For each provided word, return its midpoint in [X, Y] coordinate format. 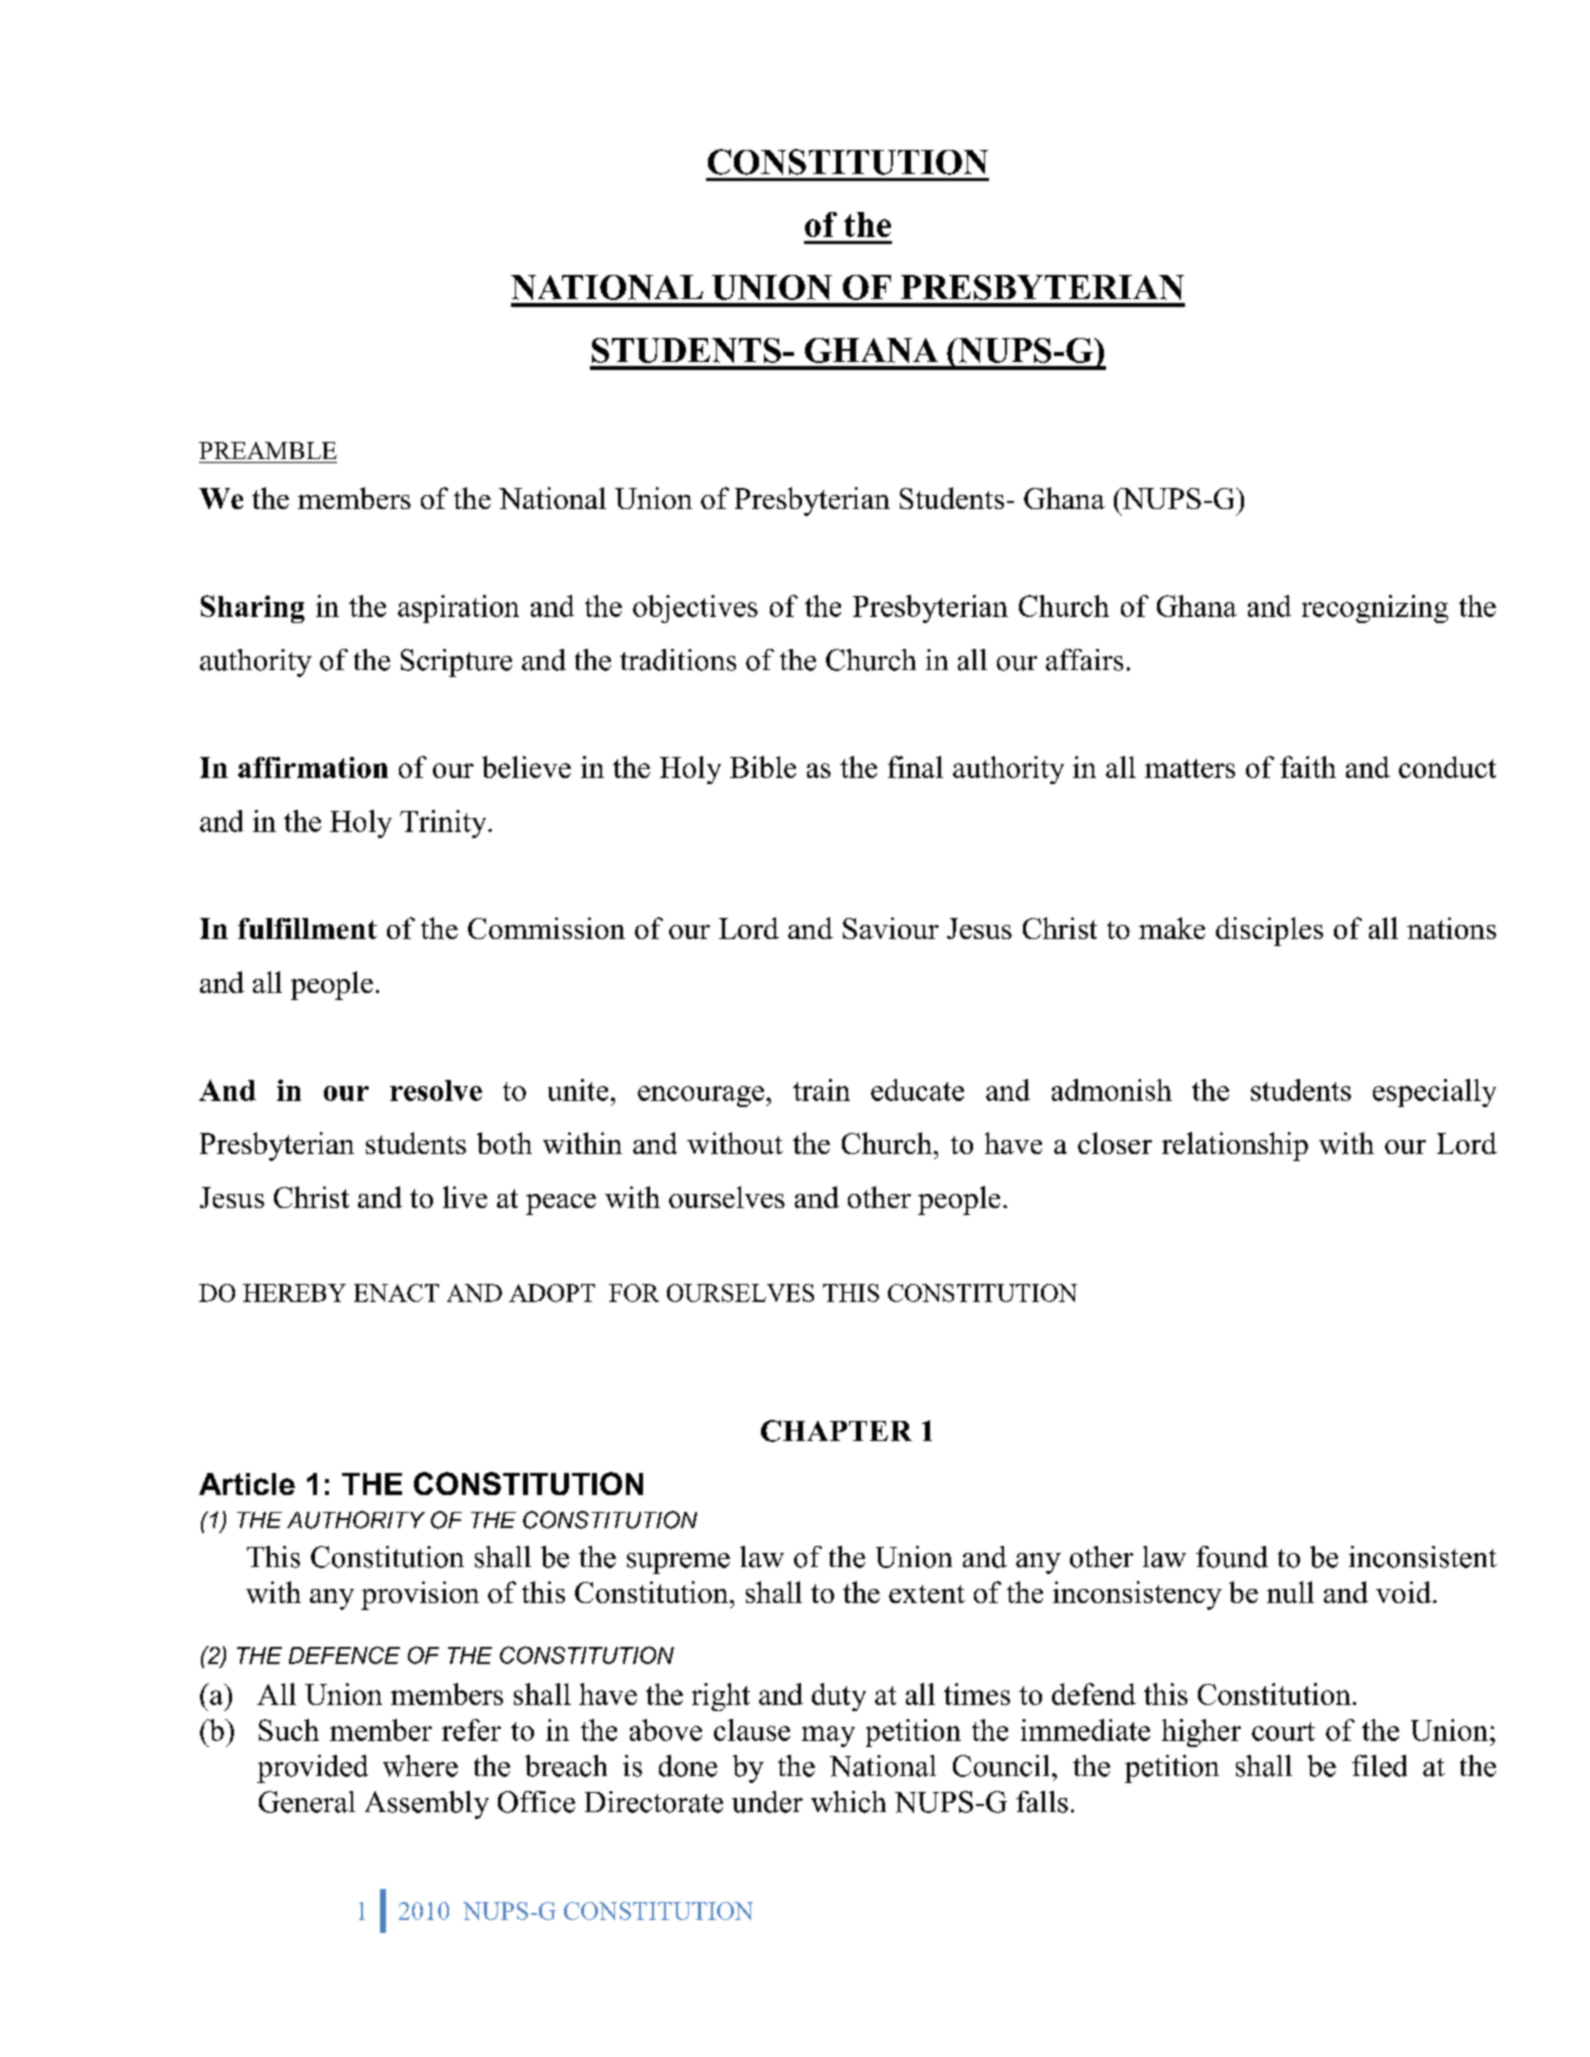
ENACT [396, 1293]
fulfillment [307, 928]
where [420, 1766]
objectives [695, 609]
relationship [1235, 1146]
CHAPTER [836, 1431]
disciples [1269, 931]
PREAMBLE [268, 450]
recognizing [1375, 609]
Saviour [891, 928]
